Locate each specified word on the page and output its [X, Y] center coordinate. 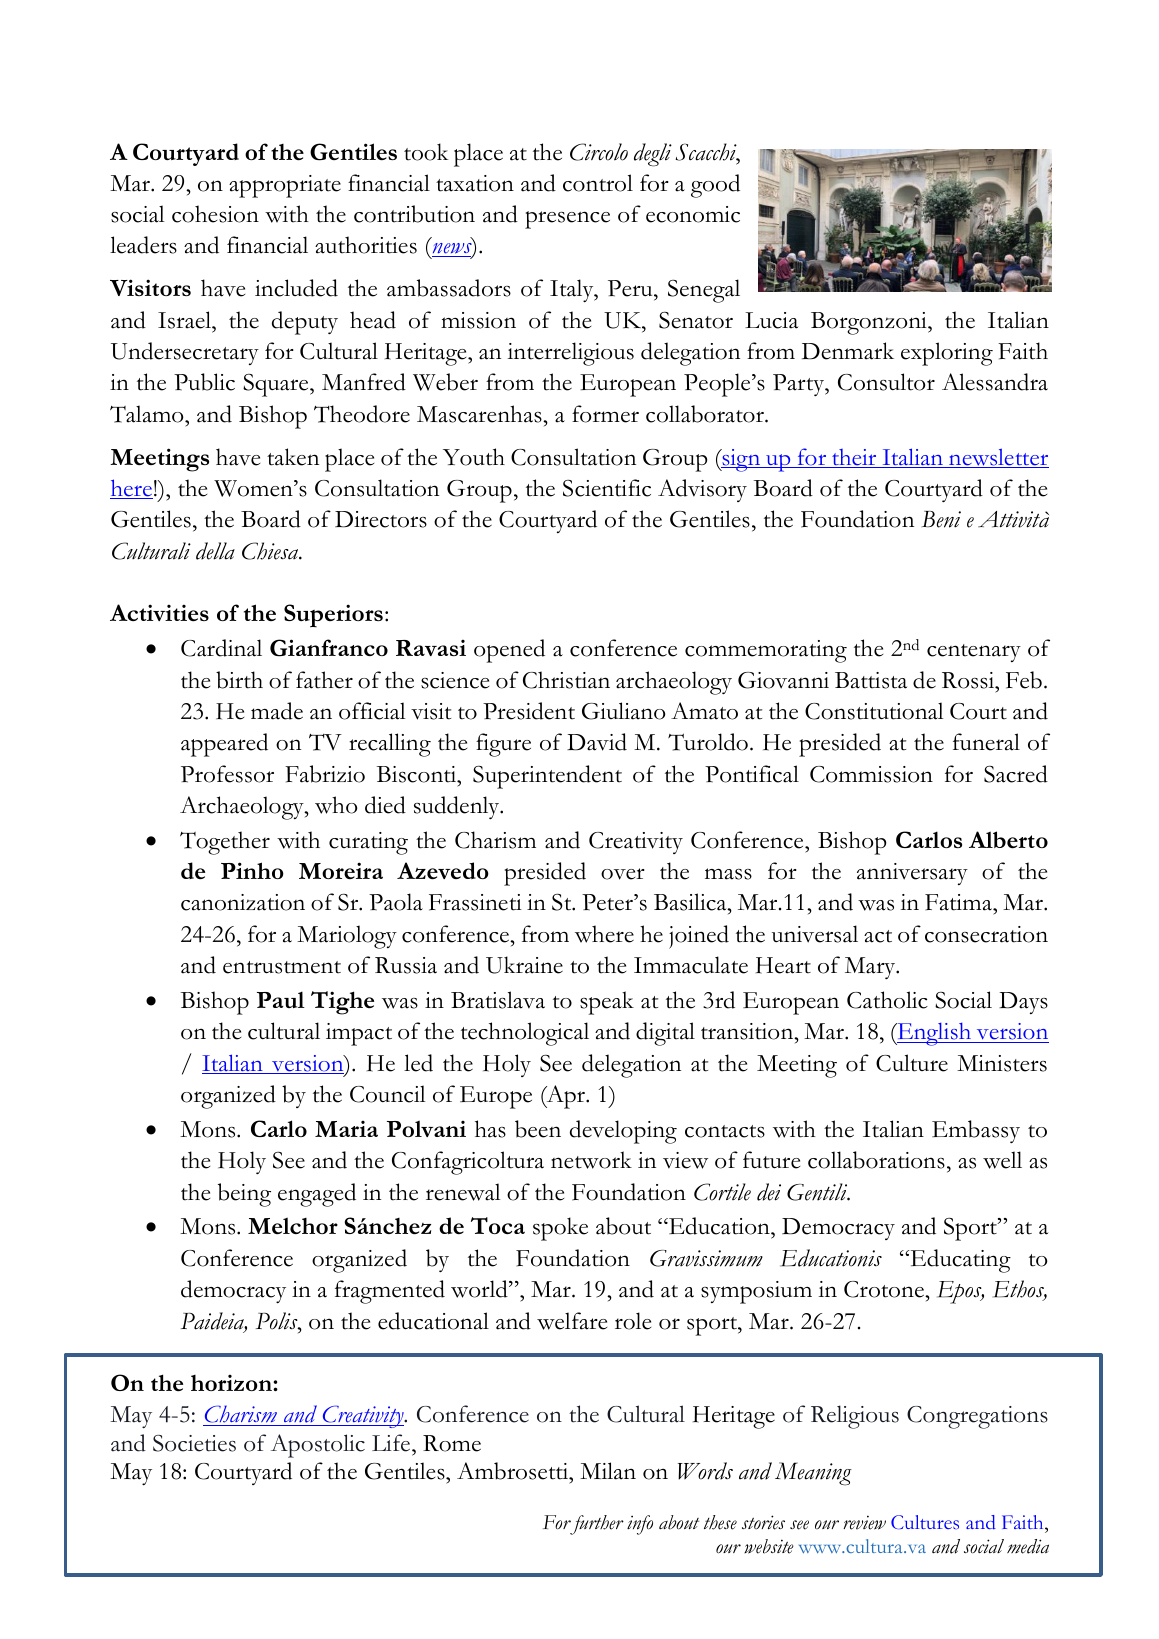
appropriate [285, 186]
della [215, 551]
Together [225, 843]
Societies [194, 1443]
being [244, 1195]
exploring [947, 354]
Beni [941, 519]
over [623, 874]
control [598, 183]
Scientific [607, 488]
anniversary [912, 874]
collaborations [876, 1160]
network [591, 1160]
